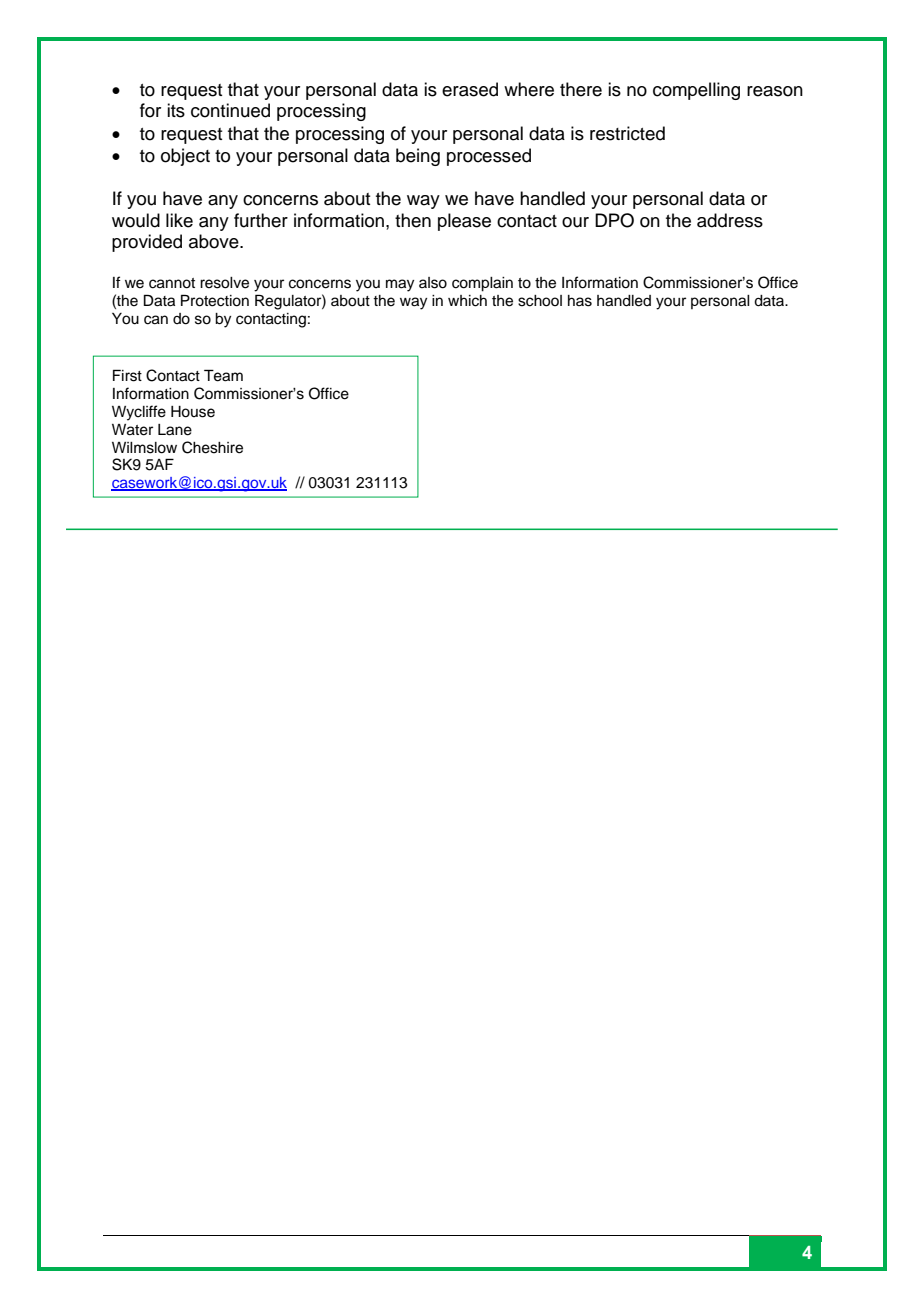  I want to click on Team, so click(223, 375).
